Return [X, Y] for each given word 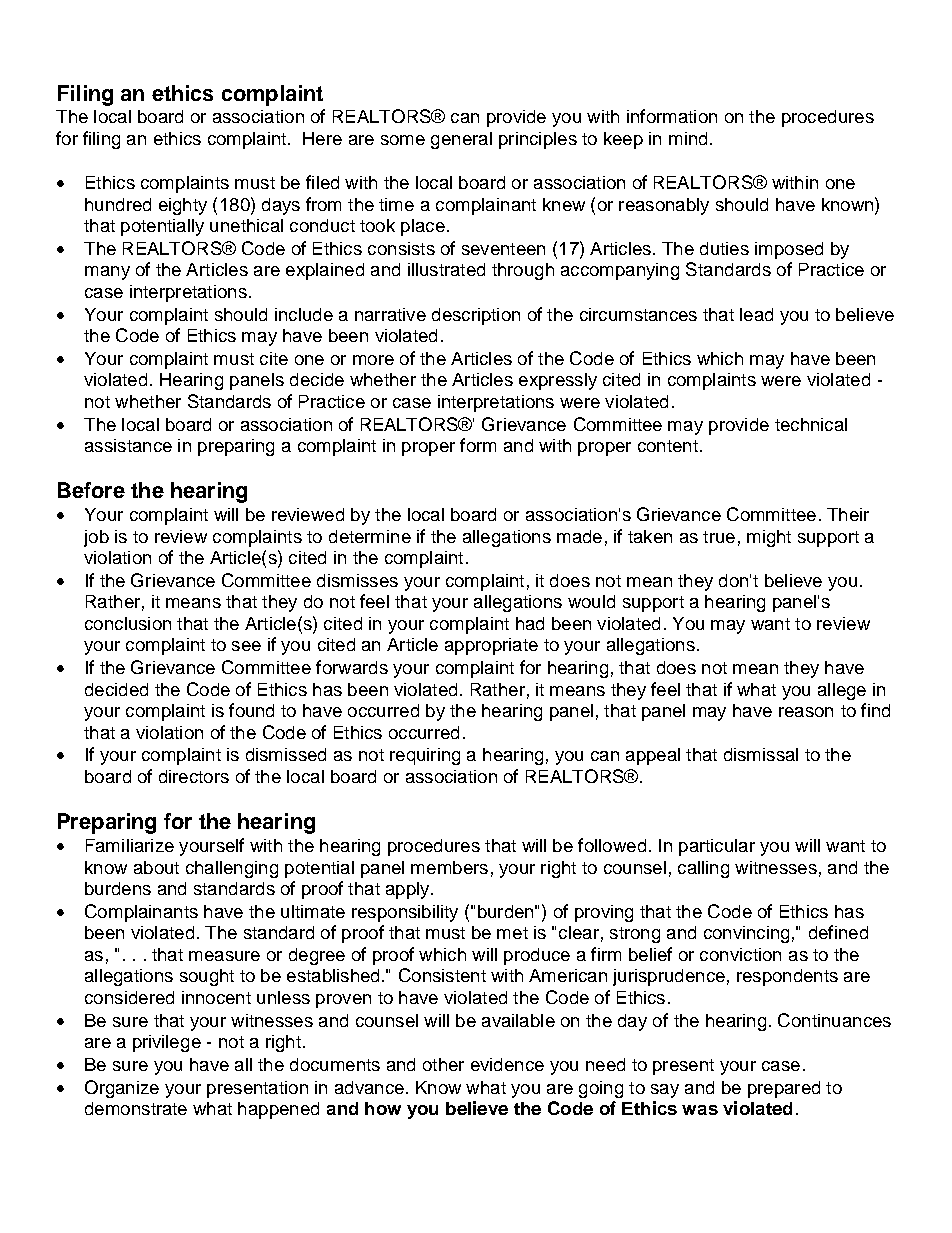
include [304, 314]
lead [756, 314]
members [449, 867]
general [461, 140]
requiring [425, 756]
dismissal [761, 754]
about [156, 867]
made [579, 536]
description [476, 316]
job [96, 538]
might [769, 538]
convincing [746, 934]
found [251, 710]
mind [688, 138]
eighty [183, 206]
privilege [167, 1043]
